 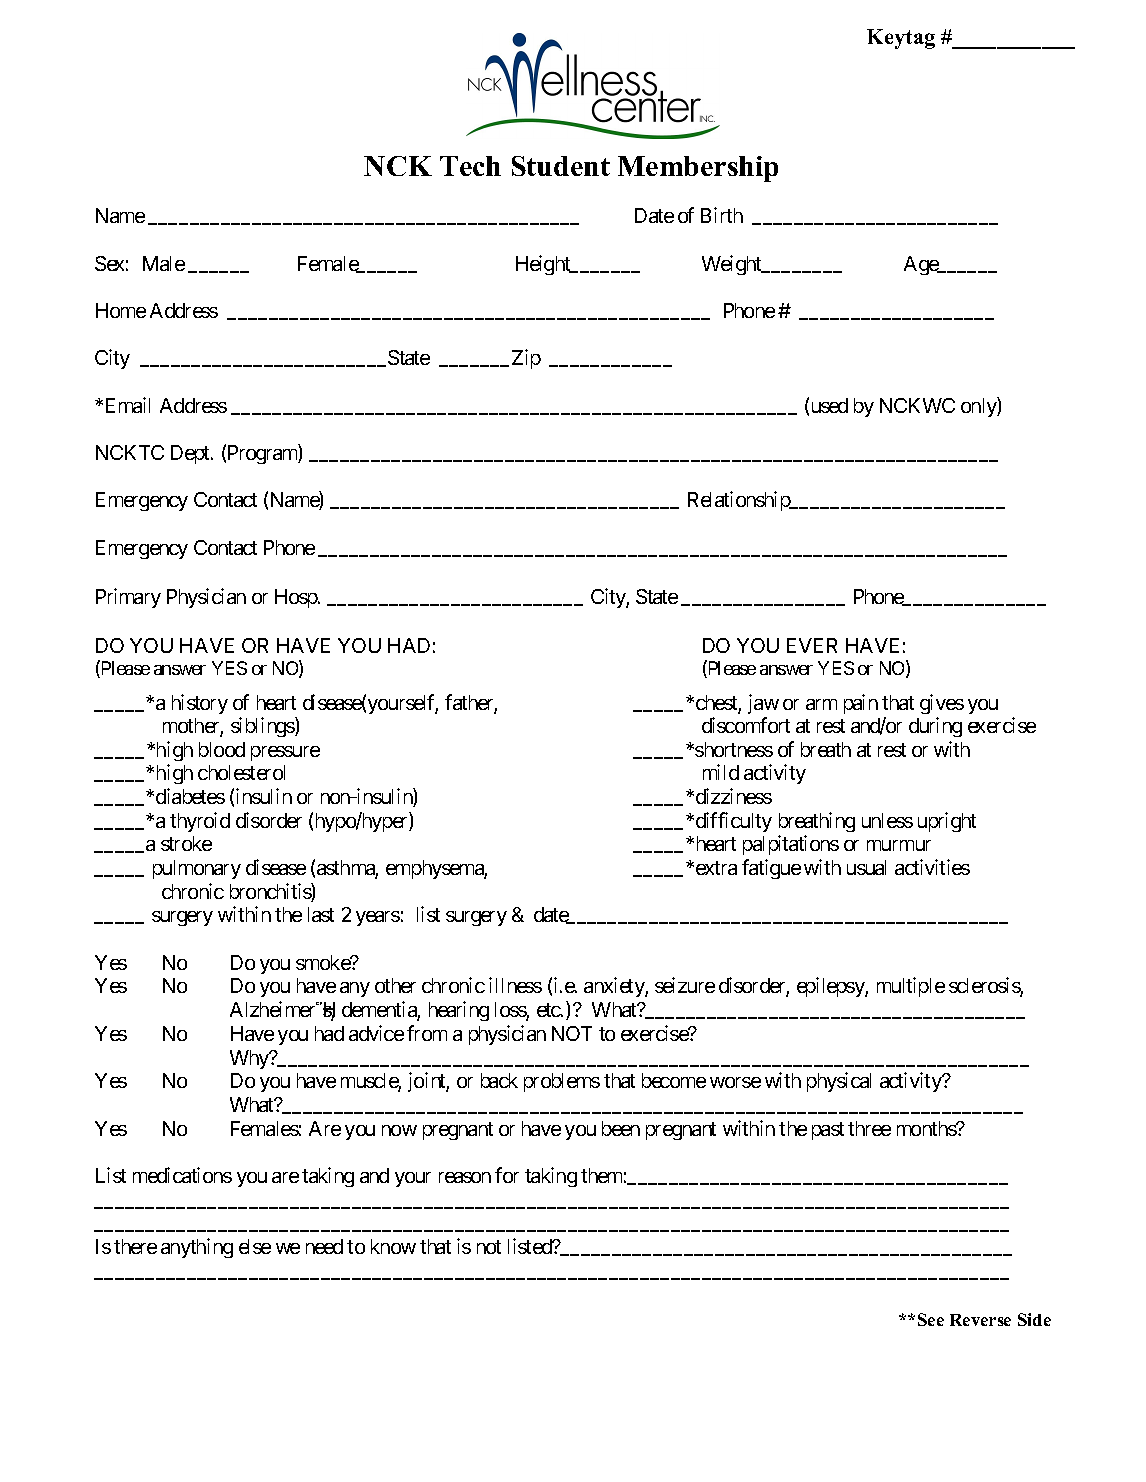 I want to click on jaw, so click(x=763, y=704).
